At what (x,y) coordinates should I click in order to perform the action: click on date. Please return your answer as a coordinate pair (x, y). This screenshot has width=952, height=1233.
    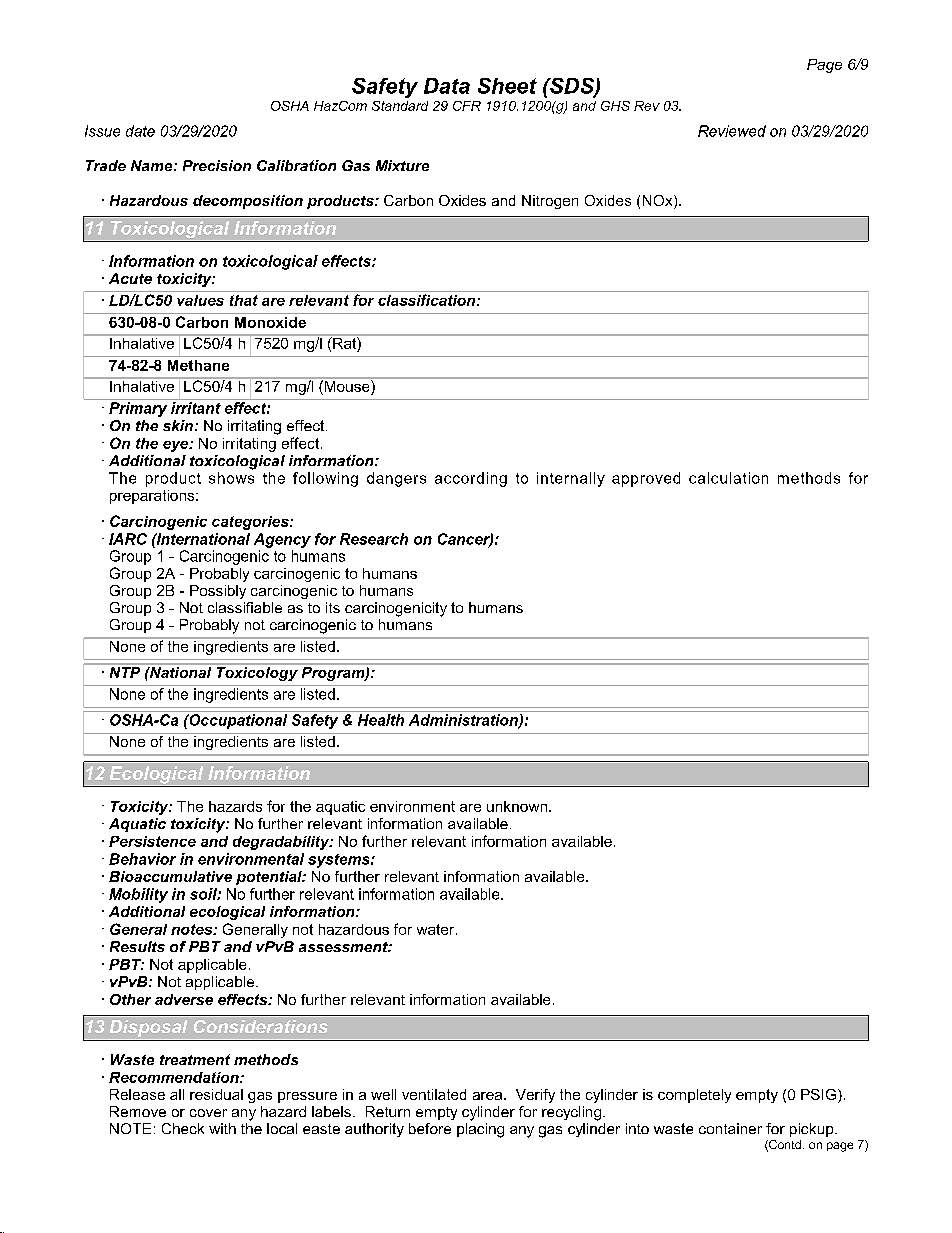
    Looking at the image, I should click on (140, 131).
